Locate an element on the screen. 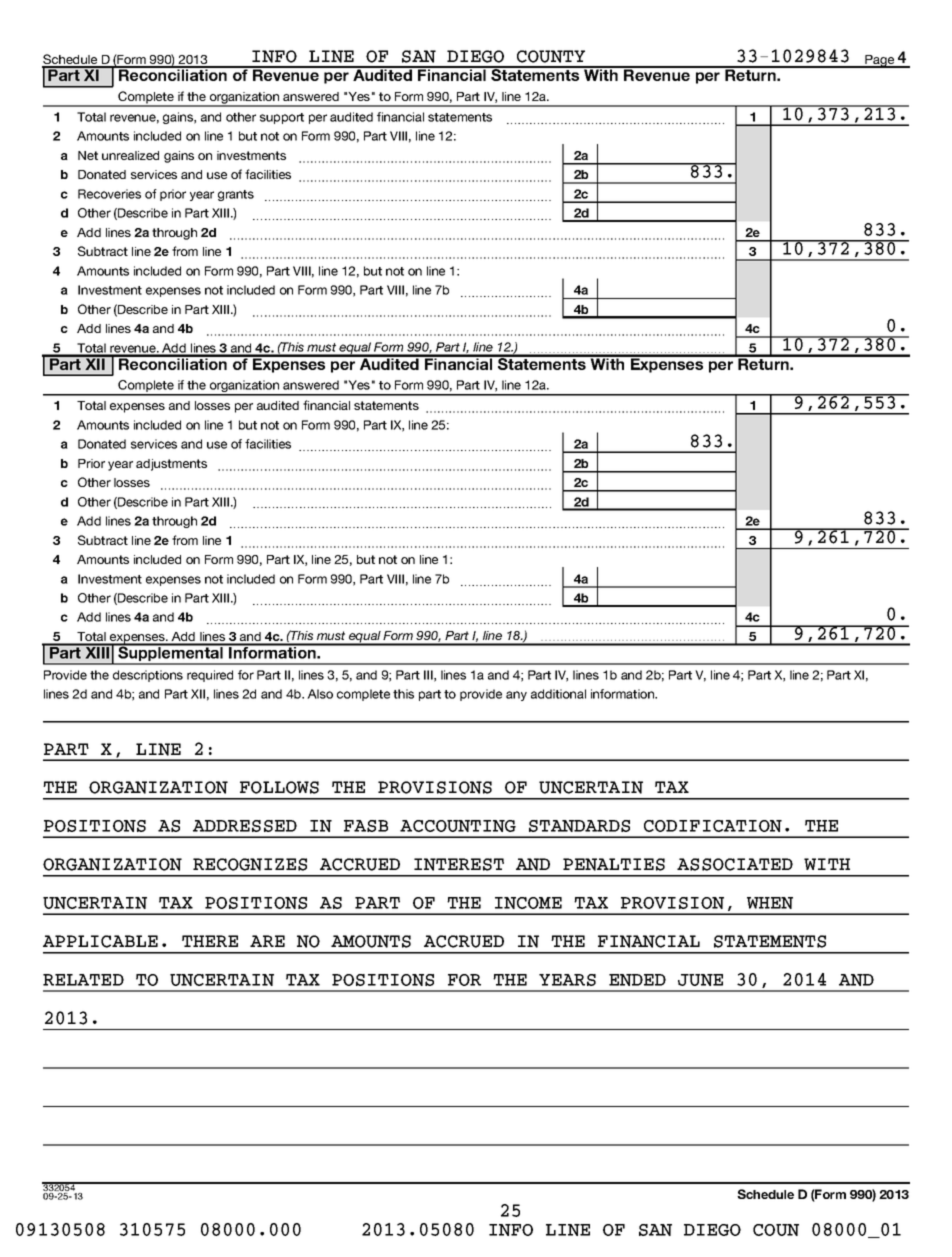 The width and height of the screenshot is (952, 1257). adjustments is located at coordinates (171, 465).
